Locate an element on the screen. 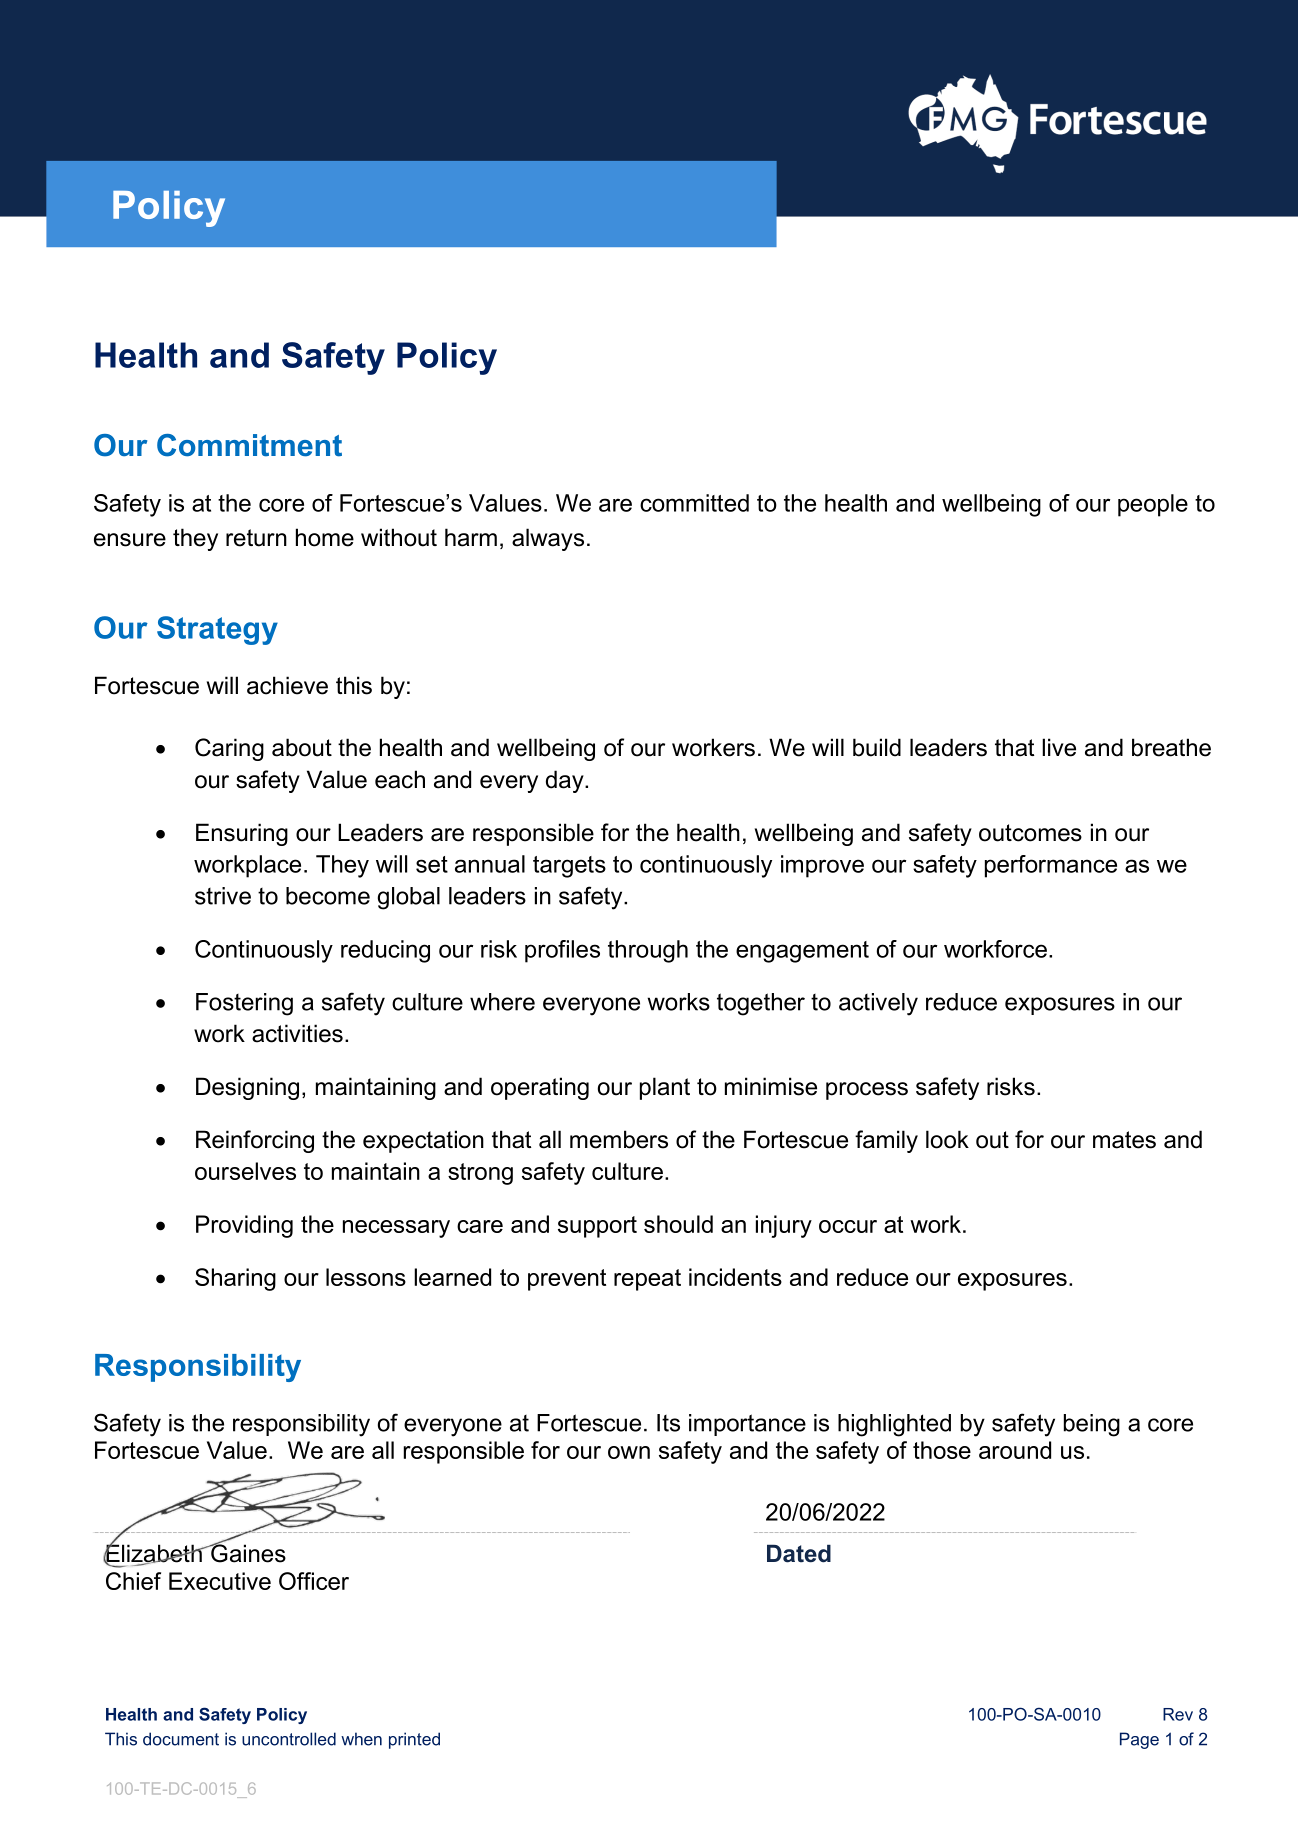 The image size is (1298, 1837). people is located at coordinates (1153, 505).
